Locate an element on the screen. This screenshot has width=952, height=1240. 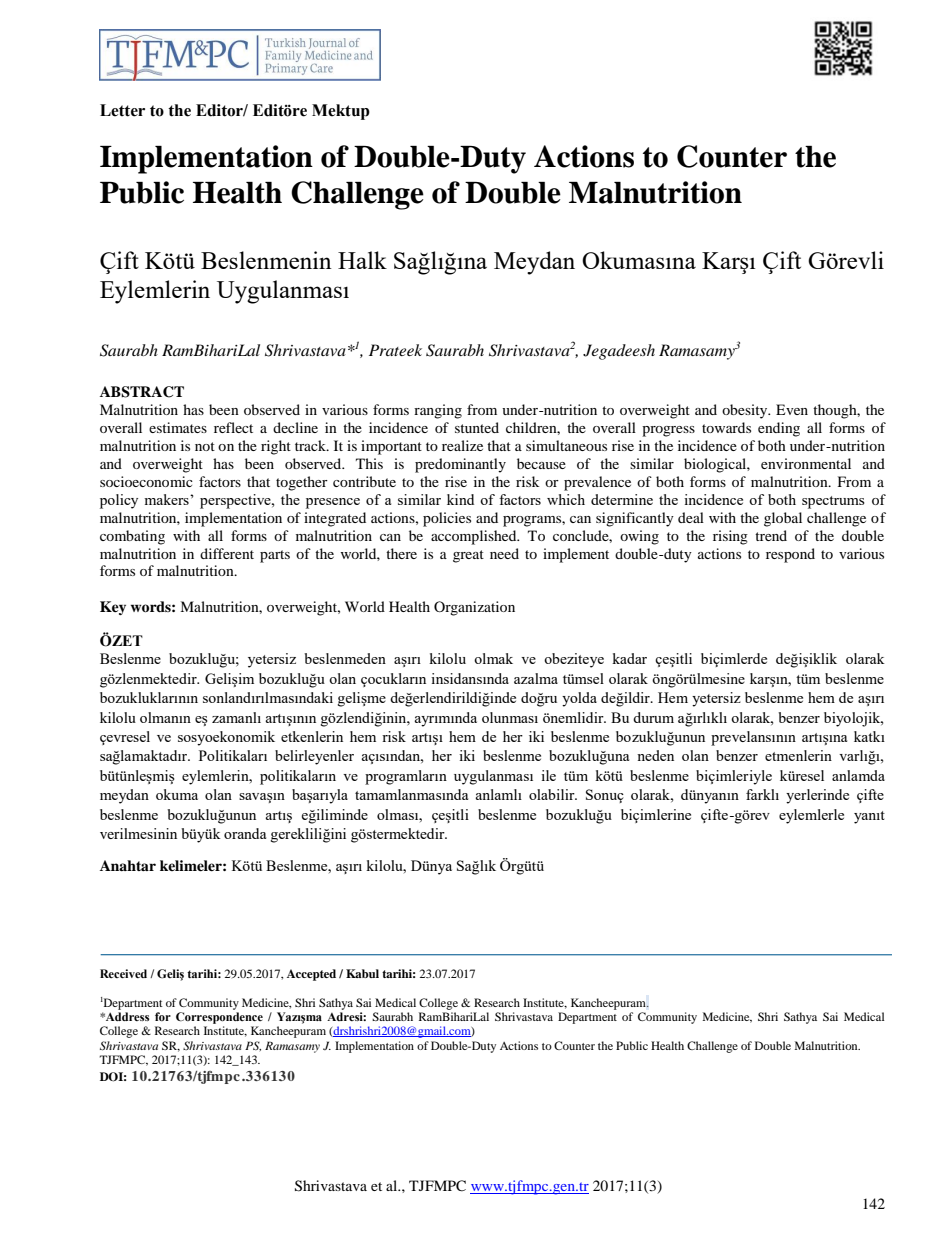
Kabul is located at coordinates (362, 973).
